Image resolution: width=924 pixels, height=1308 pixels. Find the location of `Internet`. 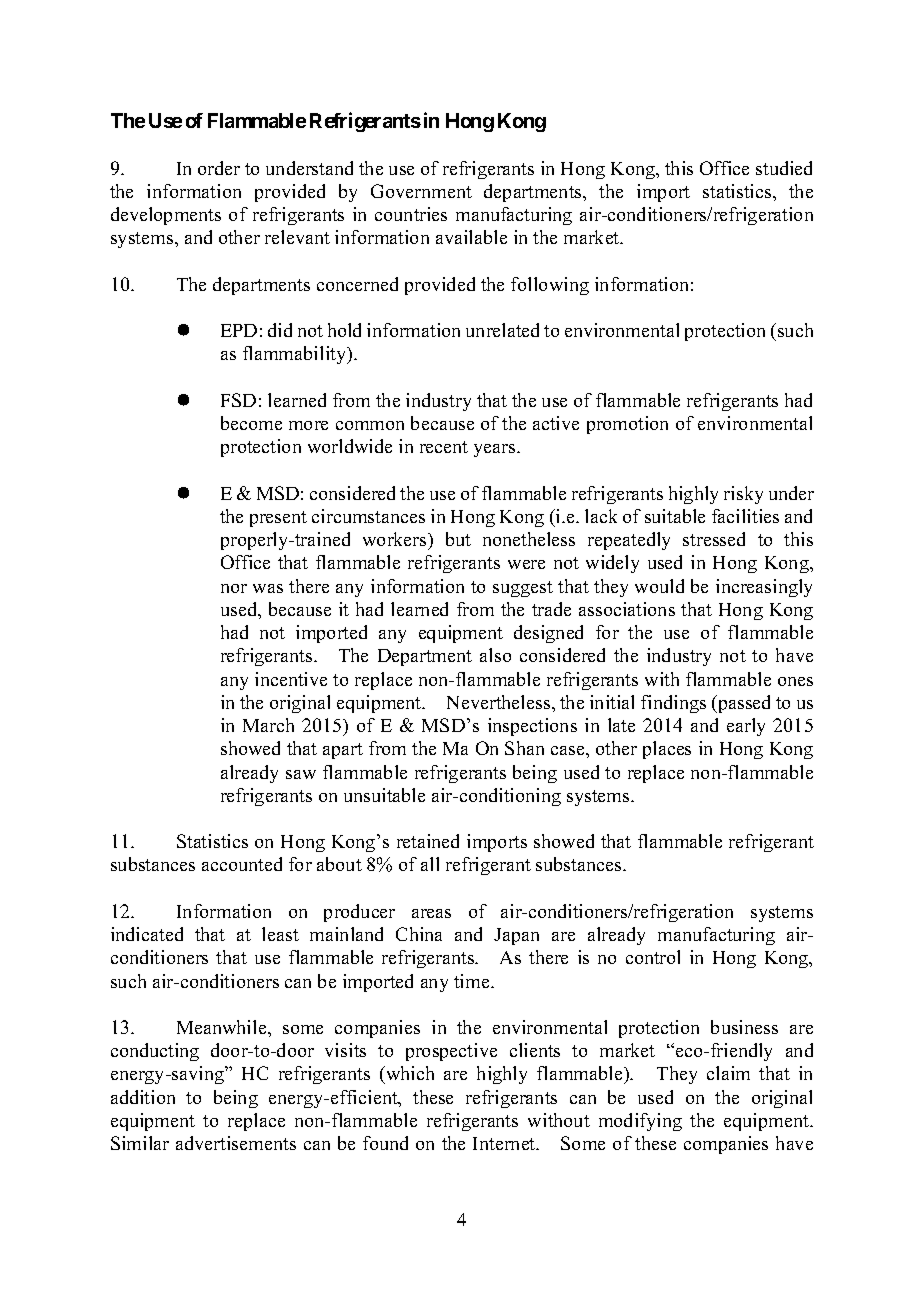

Internet is located at coordinates (505, 1143).
